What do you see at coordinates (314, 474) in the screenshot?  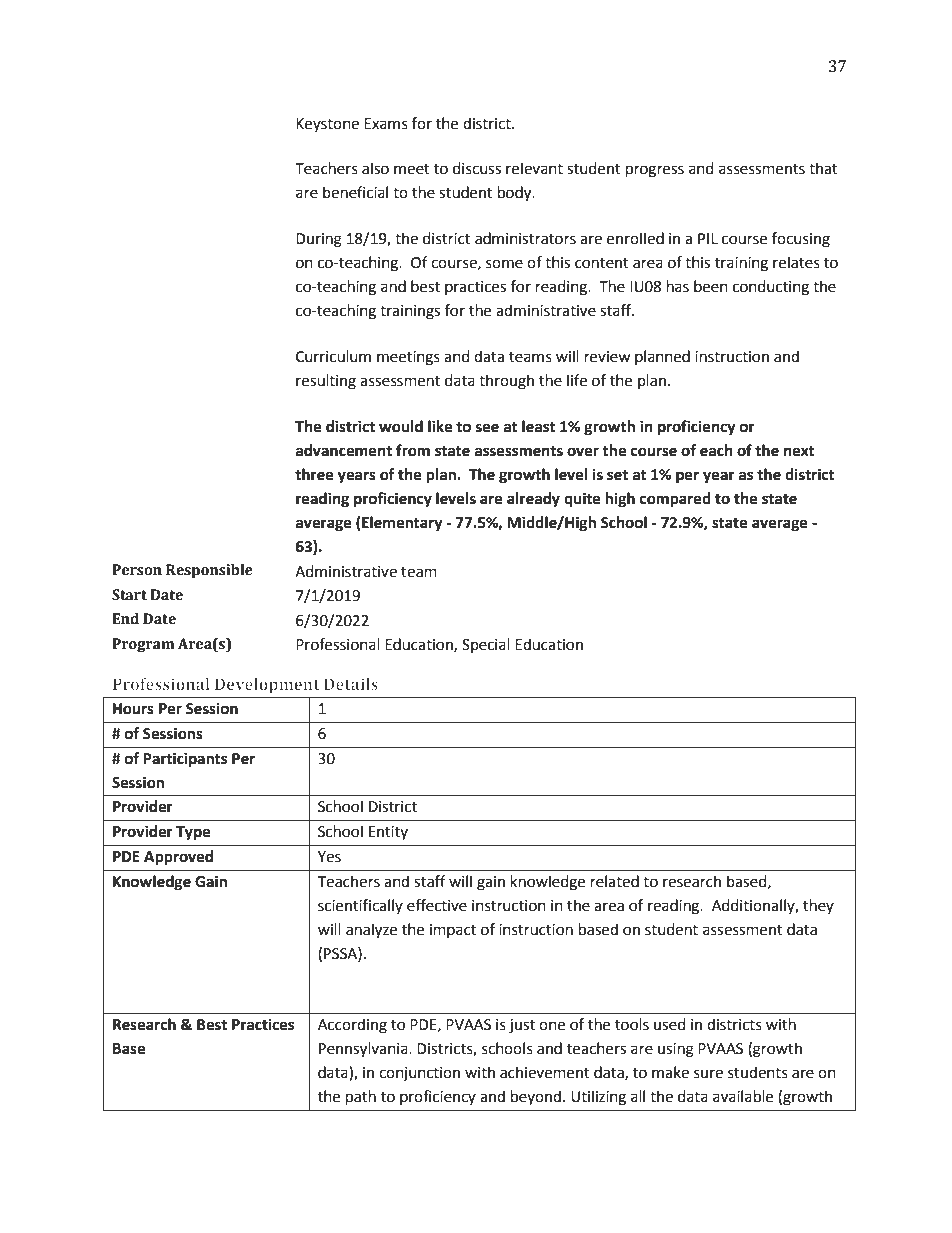 I see `three` at bounding box center [314, 474].
